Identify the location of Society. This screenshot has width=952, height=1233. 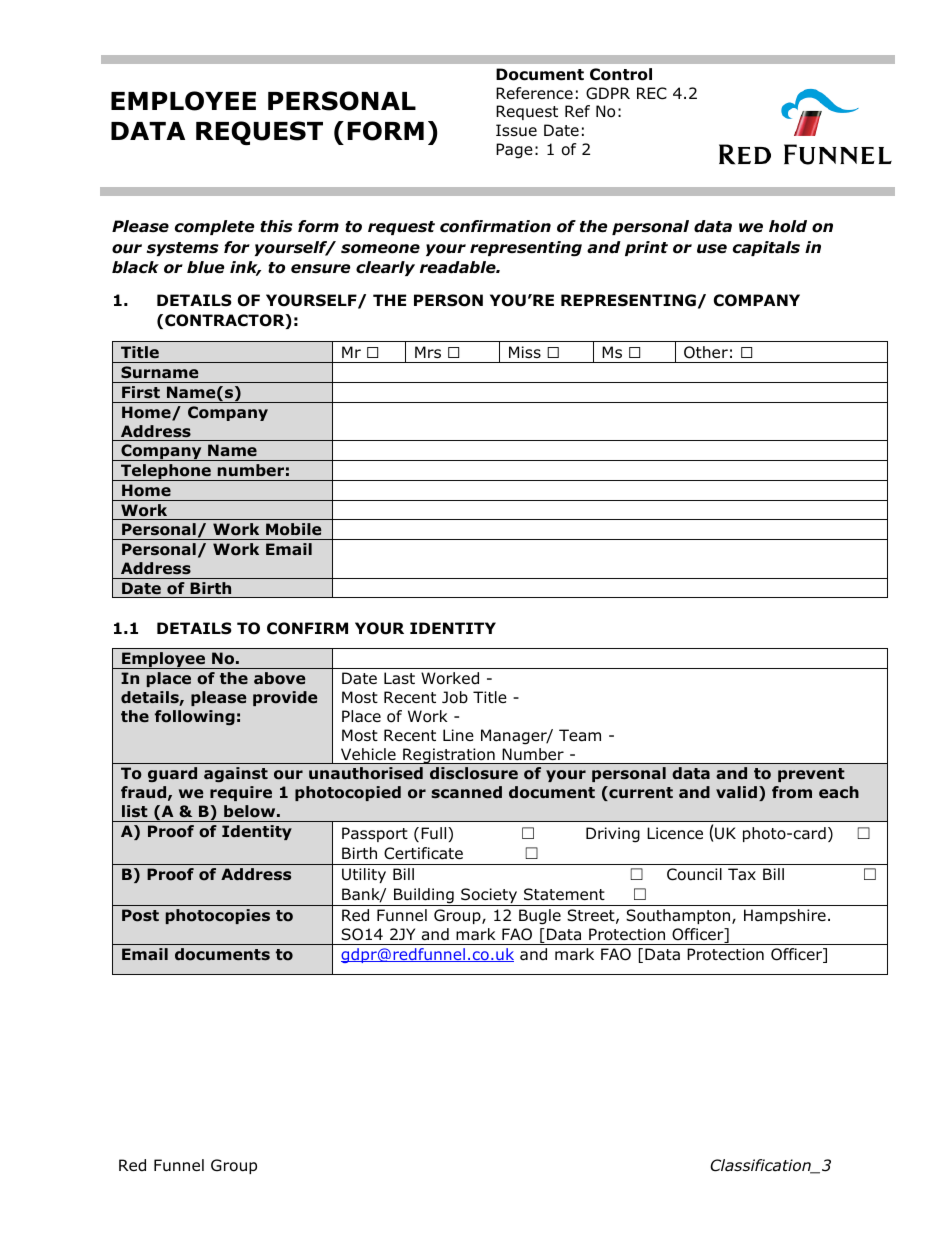
(489, 897).
